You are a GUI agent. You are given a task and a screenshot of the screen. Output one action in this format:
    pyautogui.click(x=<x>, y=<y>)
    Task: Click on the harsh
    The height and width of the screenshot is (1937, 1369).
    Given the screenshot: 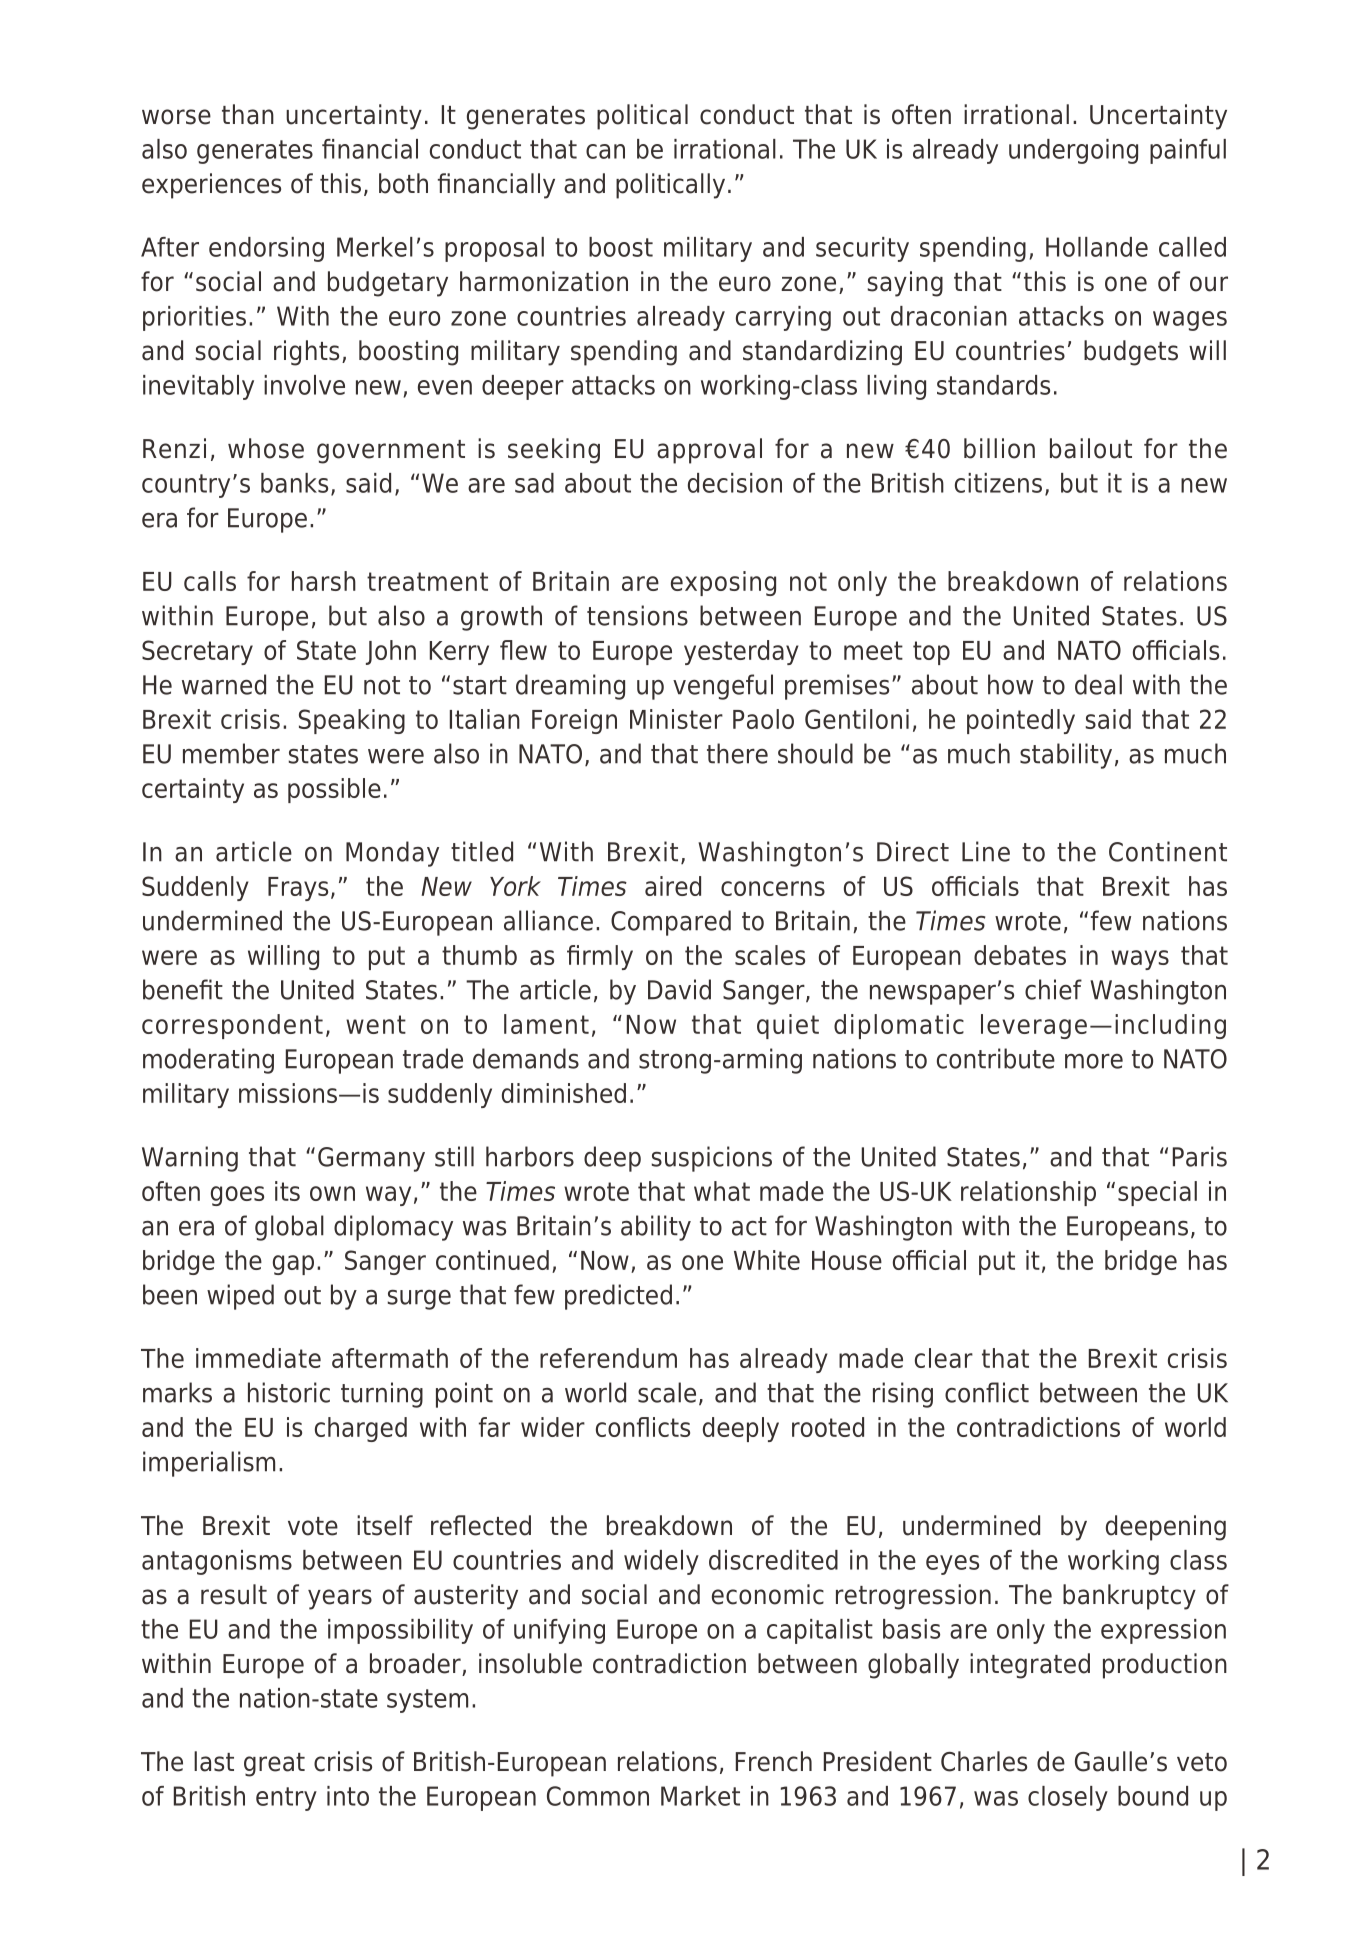 What is the action you would take?
    pyautogui.click(x=324, y=581)
